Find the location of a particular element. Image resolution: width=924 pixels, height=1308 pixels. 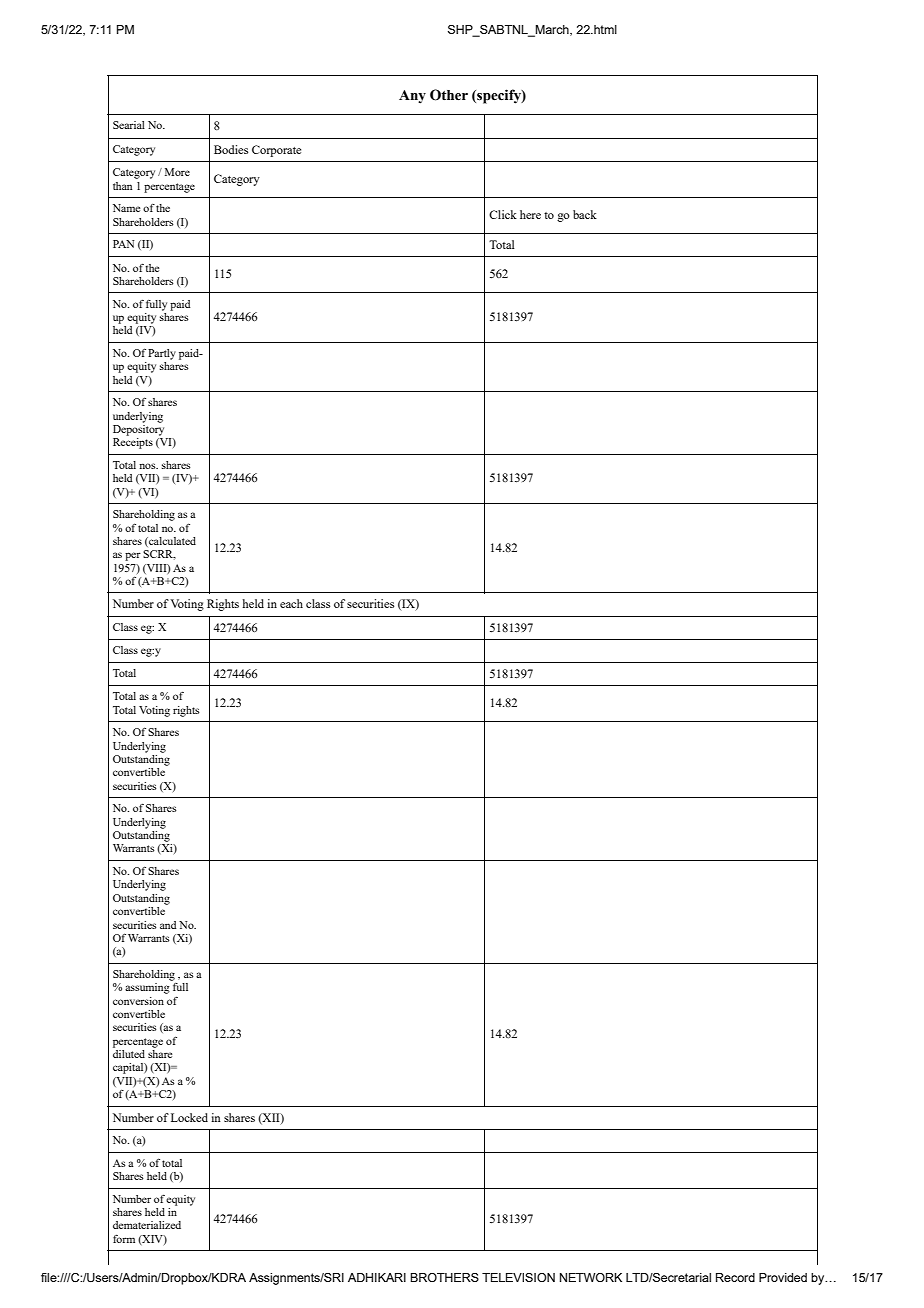

Record is located at coordinates (735, 1277).
